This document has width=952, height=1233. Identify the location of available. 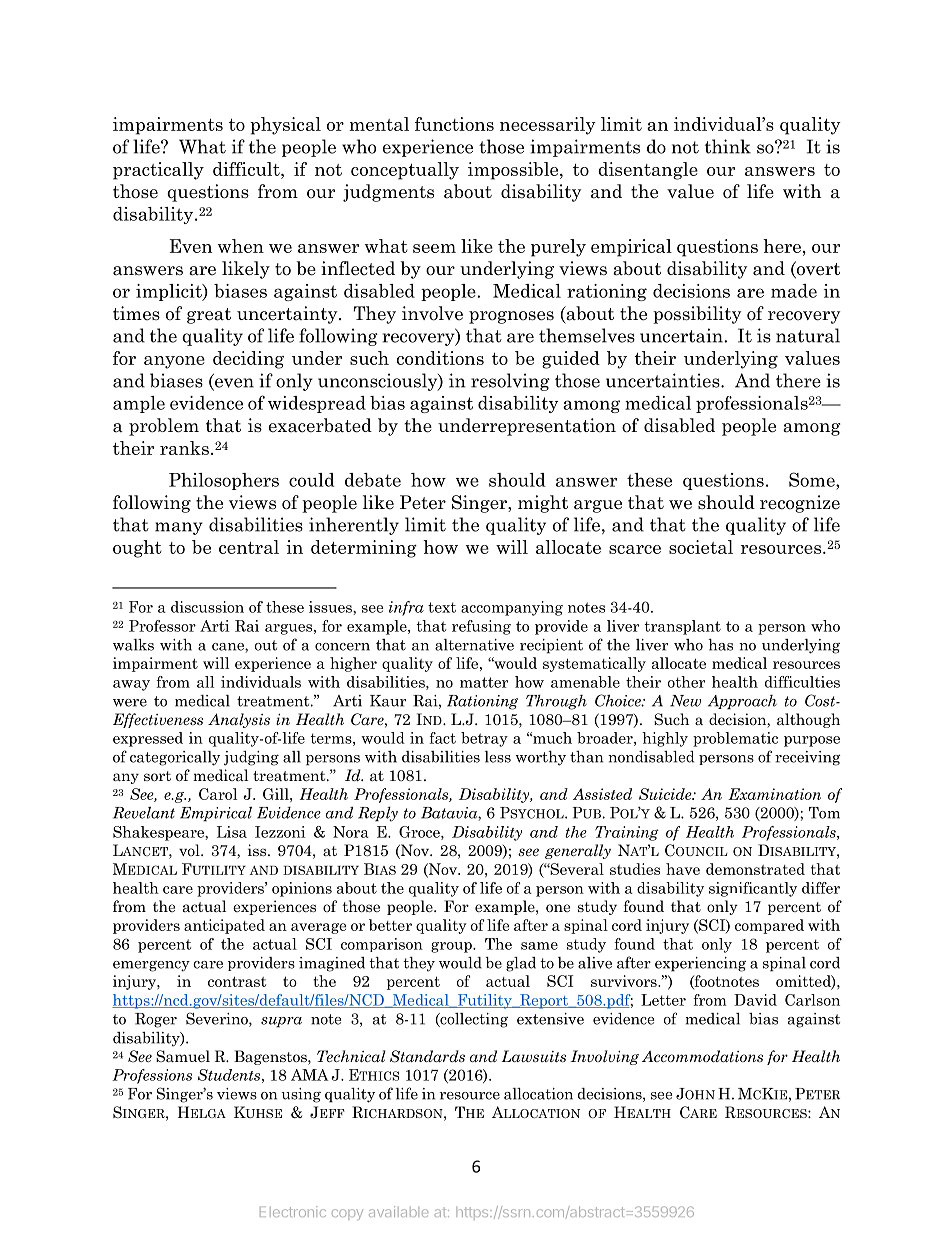
(398, 1211).
